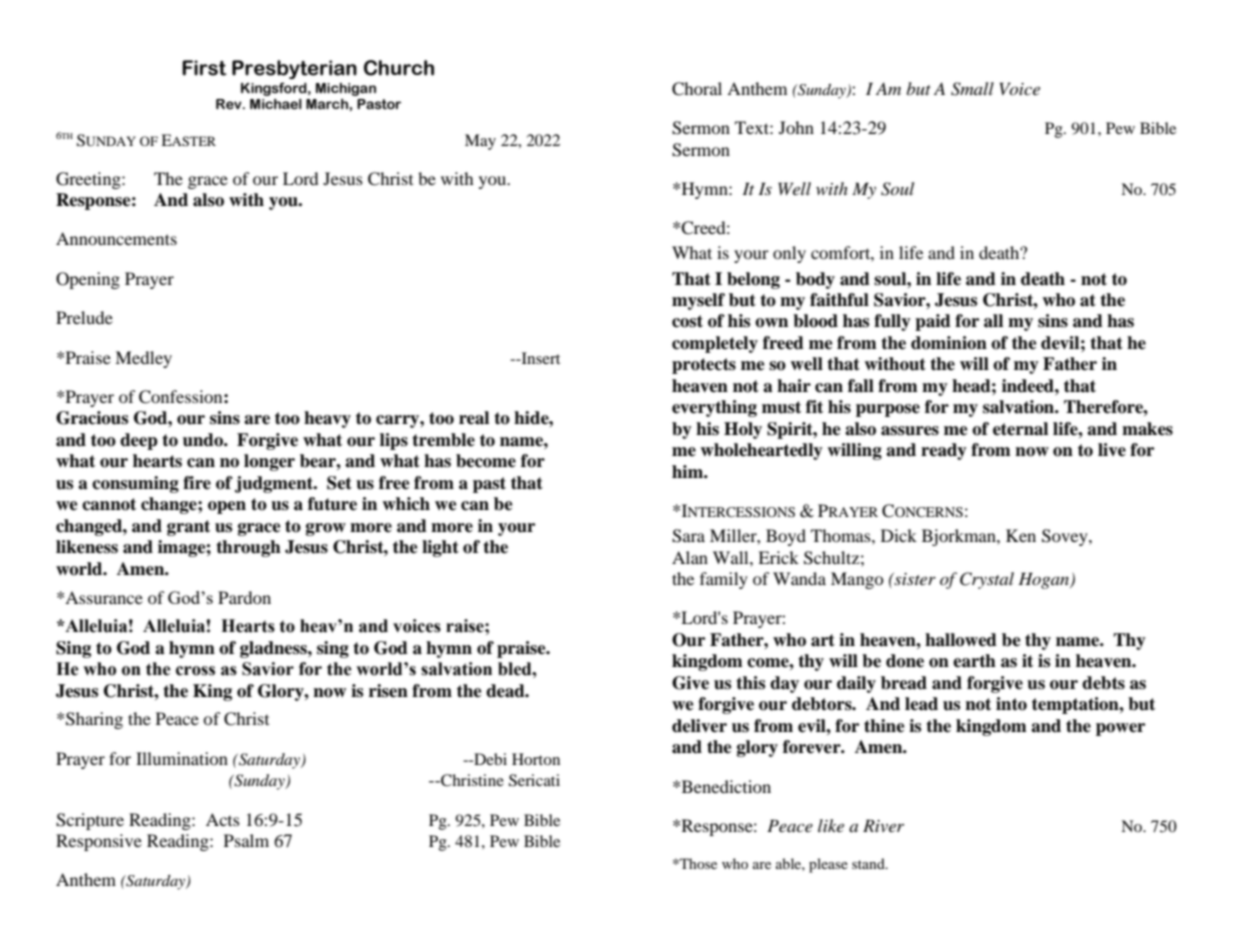 The height and width of the document is (952, 1233). What do you see at coordinates (697, 89) in the document?
I see `Choral` at bounding box center [697, 89].
